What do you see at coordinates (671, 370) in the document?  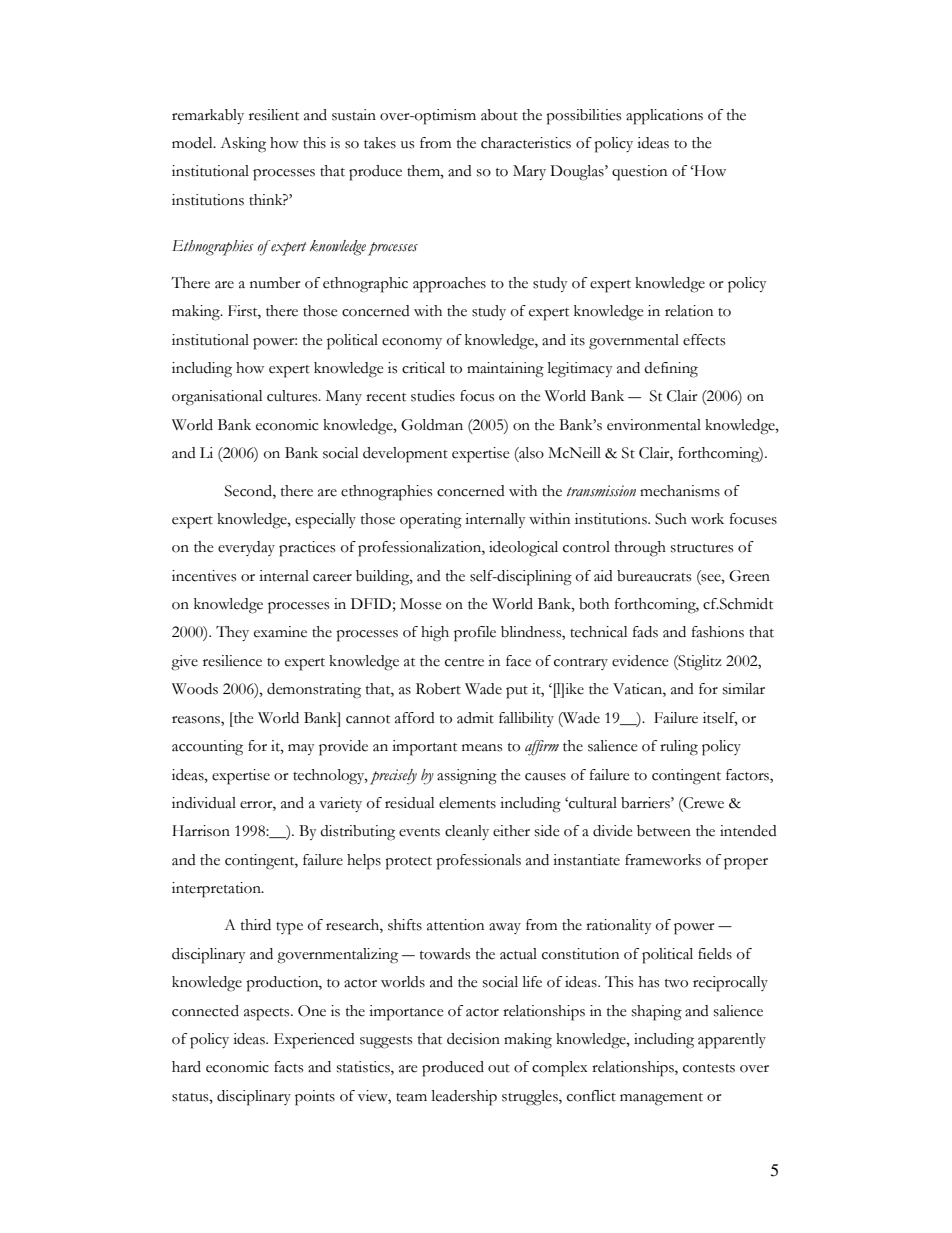 I see `defining` at bounding box center [671, 370].
